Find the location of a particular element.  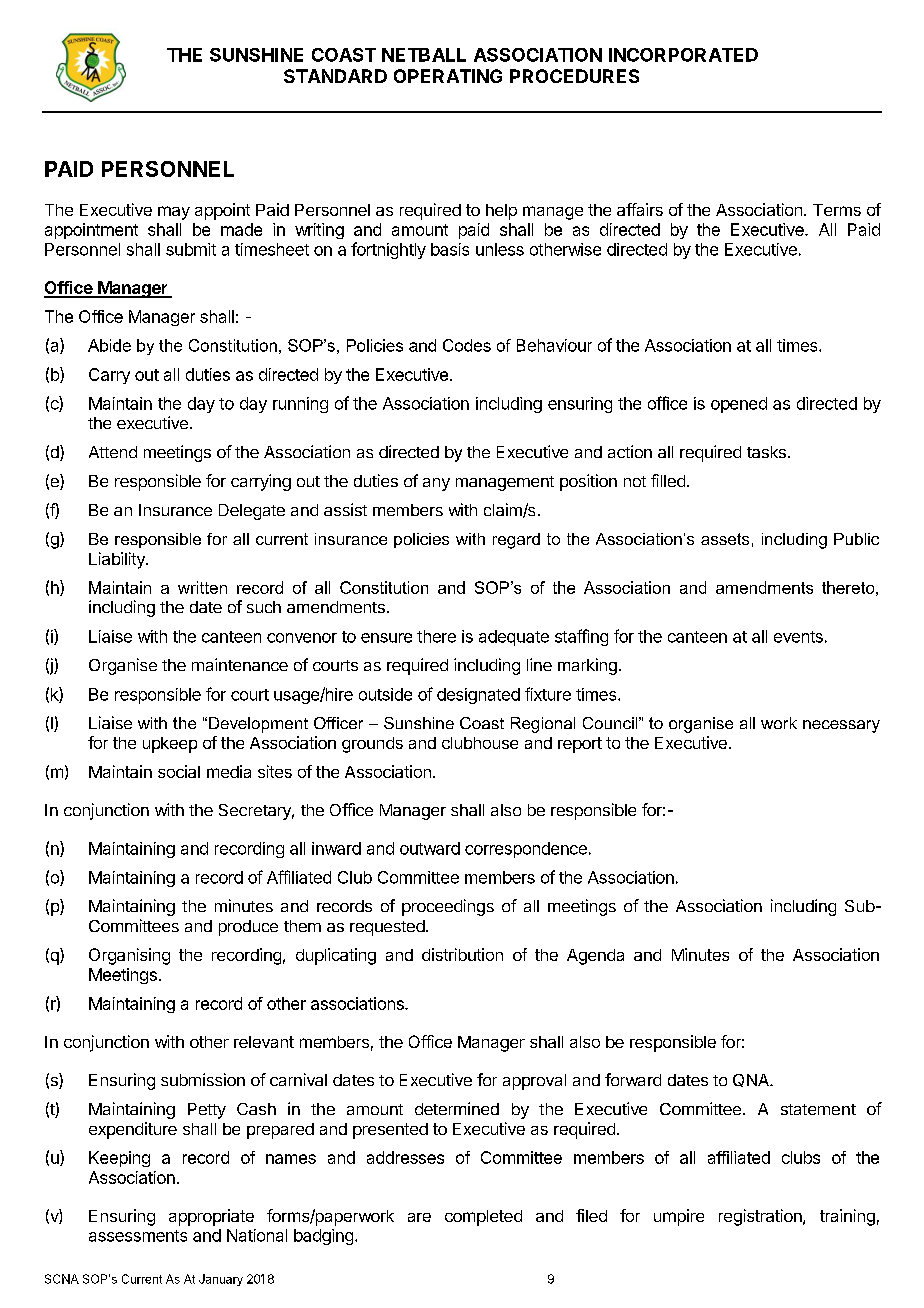

STANDARD is located at coordinates (335, 76).
